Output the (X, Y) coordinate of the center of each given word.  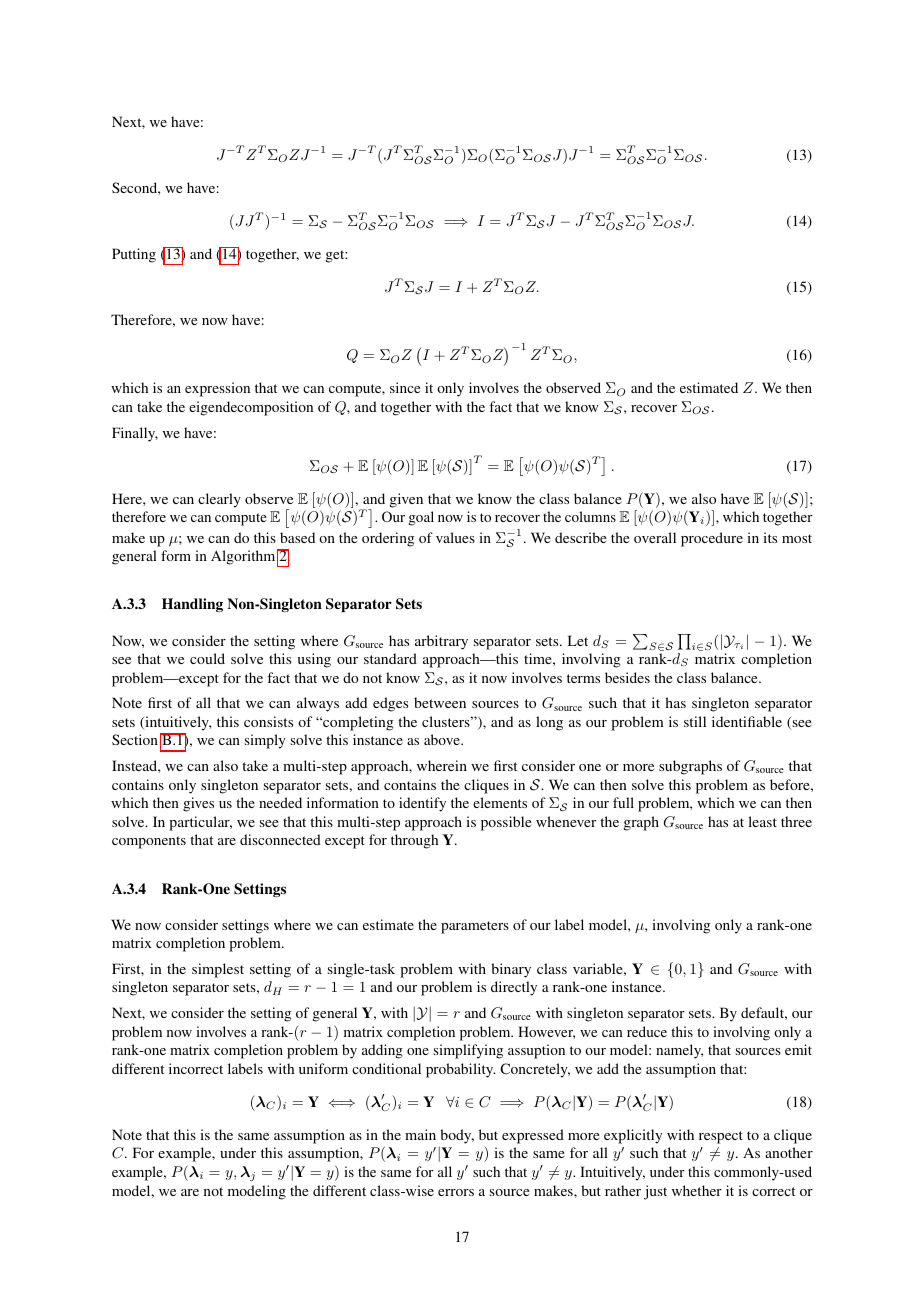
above (443, 739)
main (420, 1134)
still (695, 721)
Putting (134, 255)
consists (268, 721)
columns (590, 516)
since (405, 387)
